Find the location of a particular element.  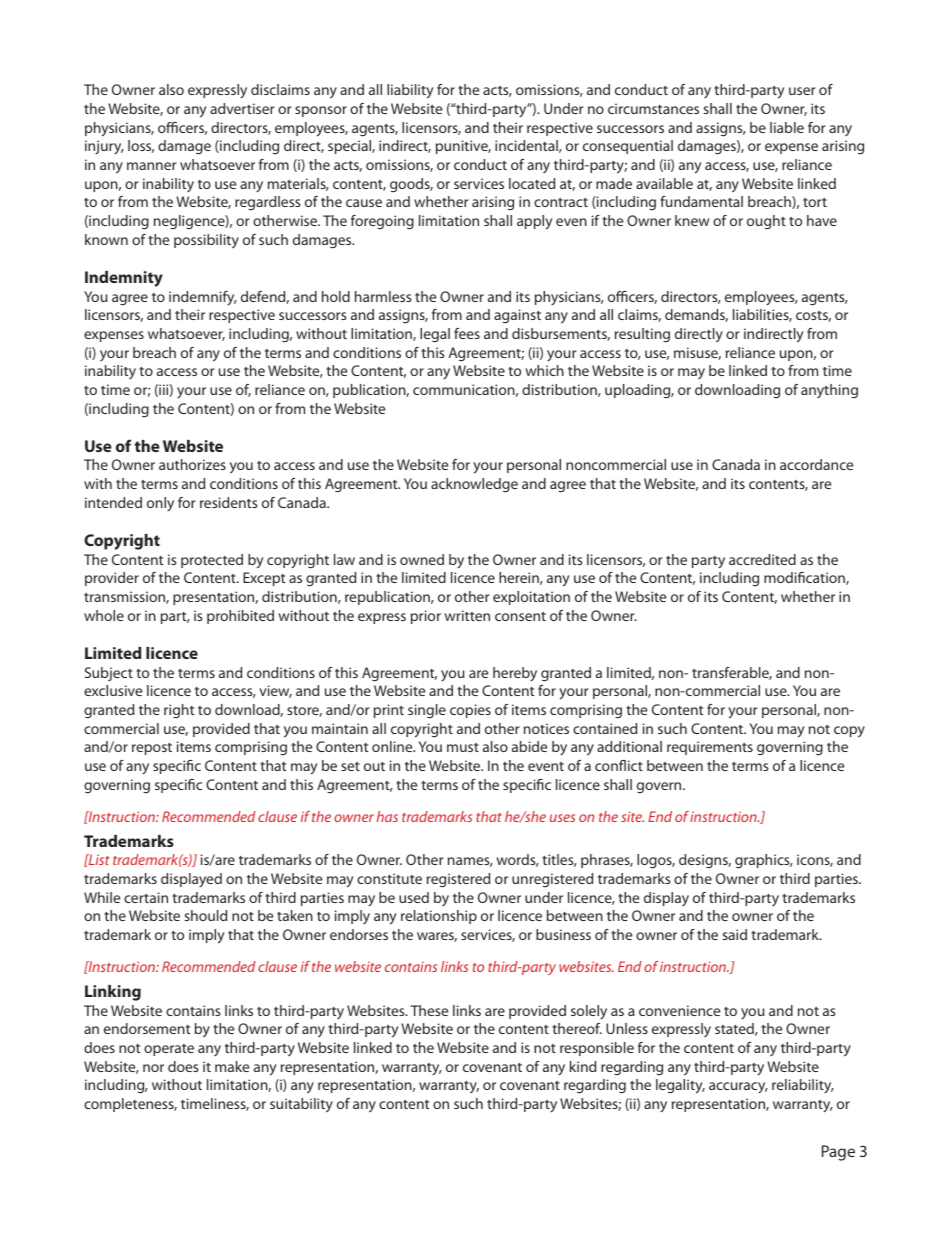

located is located at coordinates (532, 183).
